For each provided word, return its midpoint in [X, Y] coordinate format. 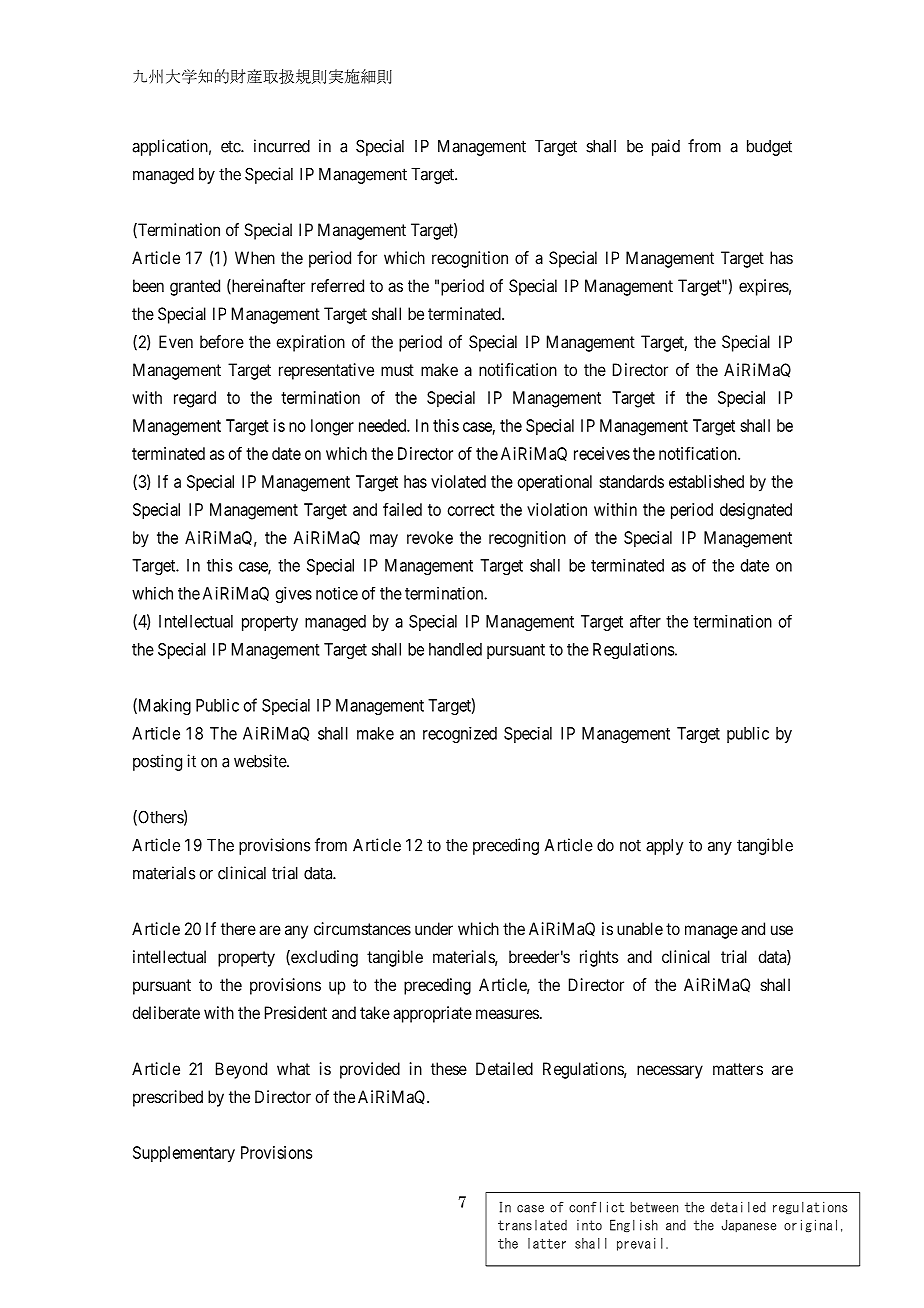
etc [231, 146]
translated [532, 1225]
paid [666, 147]
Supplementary [184, 1154]
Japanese [749, 1225]
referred [337, 285]
